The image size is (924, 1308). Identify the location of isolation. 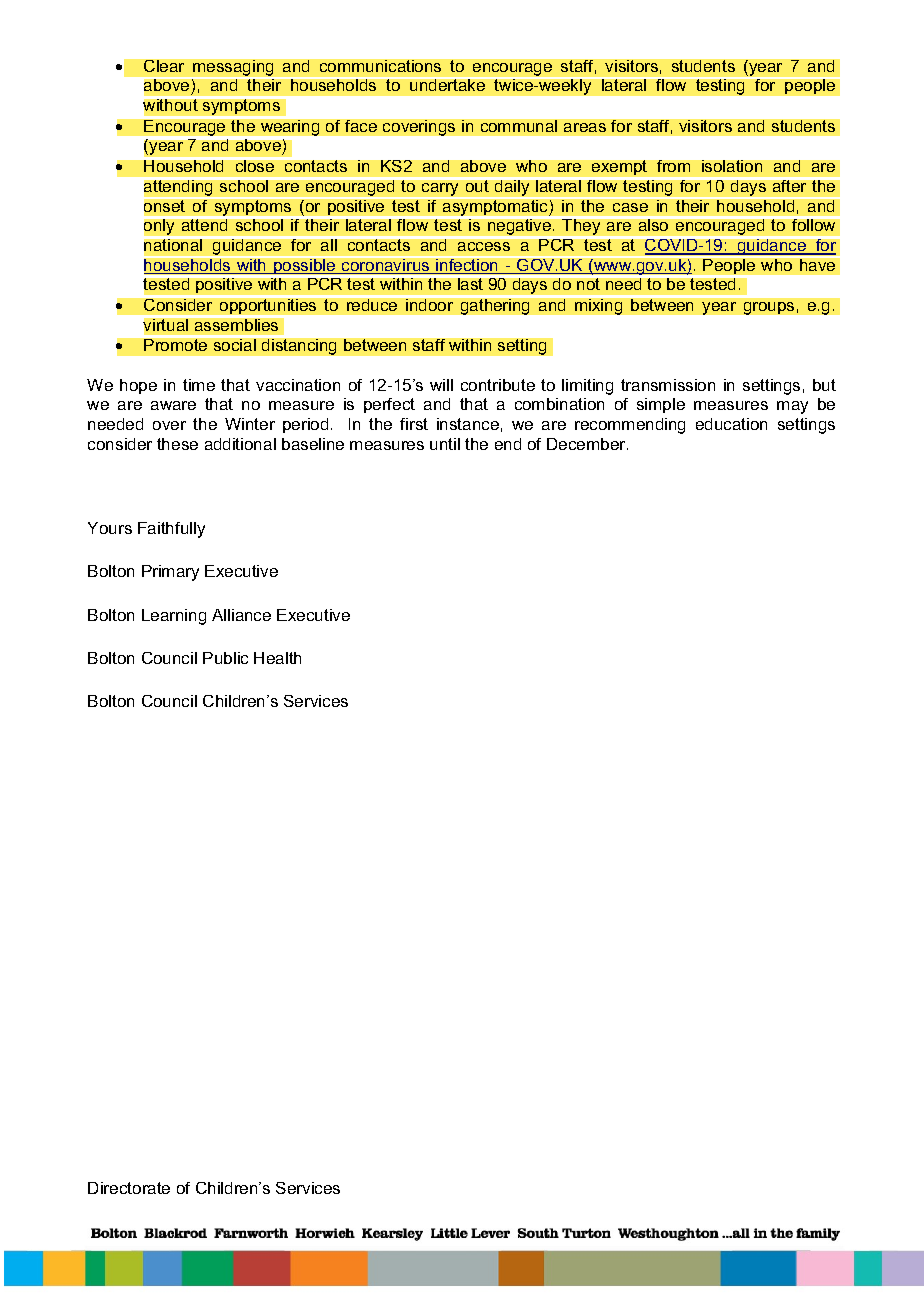
(732, 166).
